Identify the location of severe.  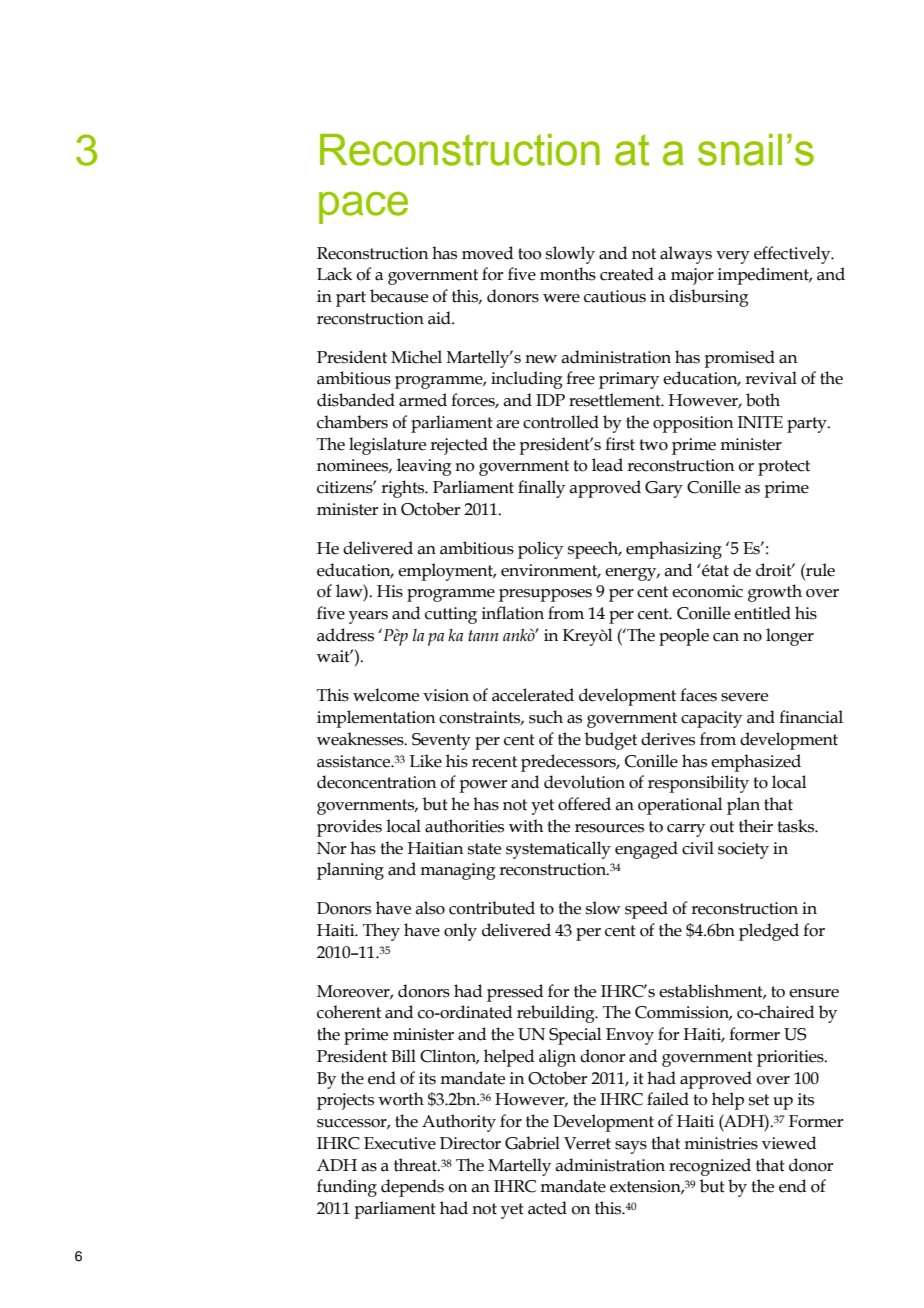
(744, 697).
